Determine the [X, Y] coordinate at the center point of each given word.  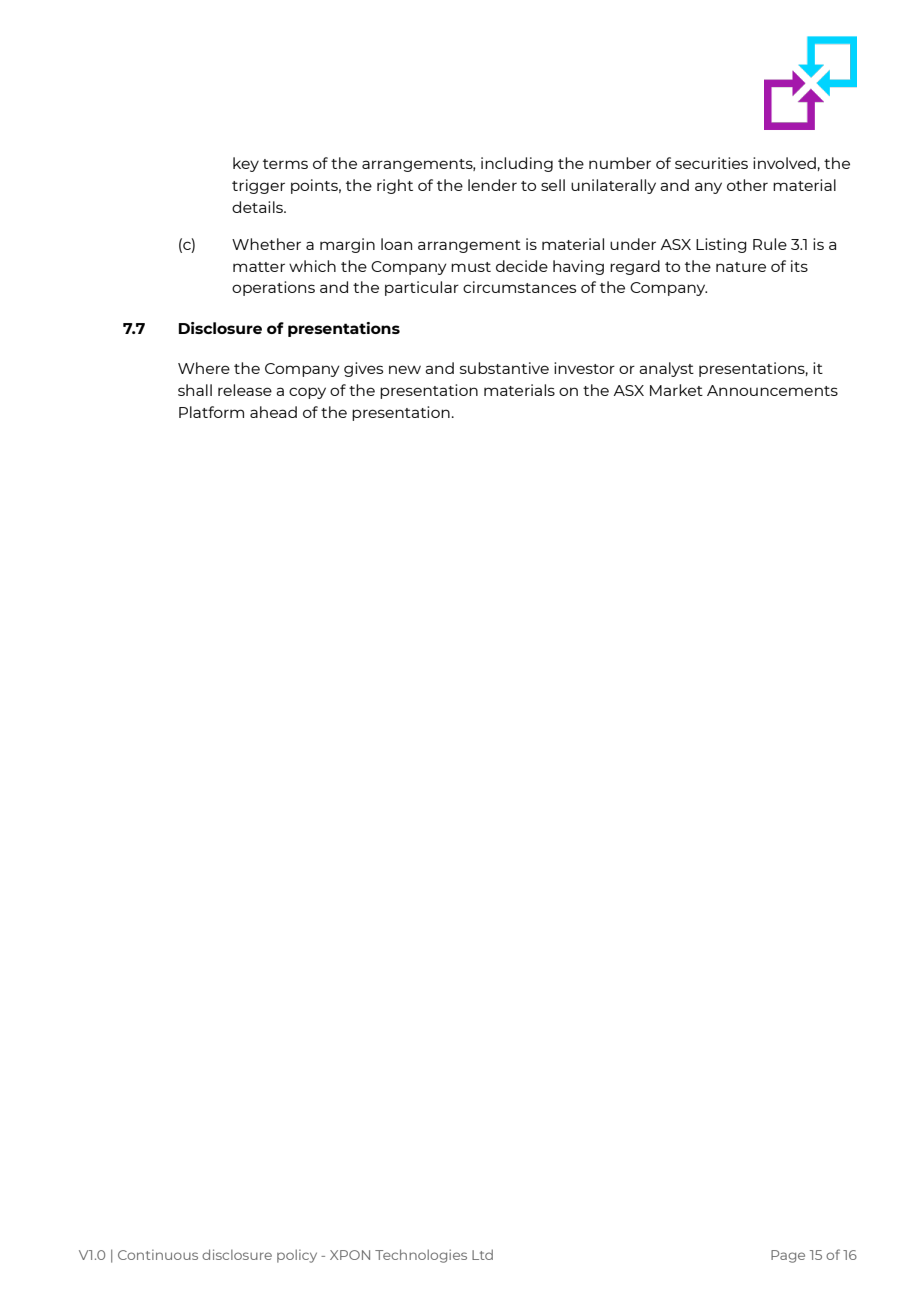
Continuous [158, 1255]
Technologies [421, 1256]
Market [676, 390]
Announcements [772, 390]
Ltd [482, 1254]
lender [492, 185]
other [747, 185]
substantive [504, 368]
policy [297, 1256]
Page [788, 1256]
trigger [258, 186]
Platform [211, 412]
